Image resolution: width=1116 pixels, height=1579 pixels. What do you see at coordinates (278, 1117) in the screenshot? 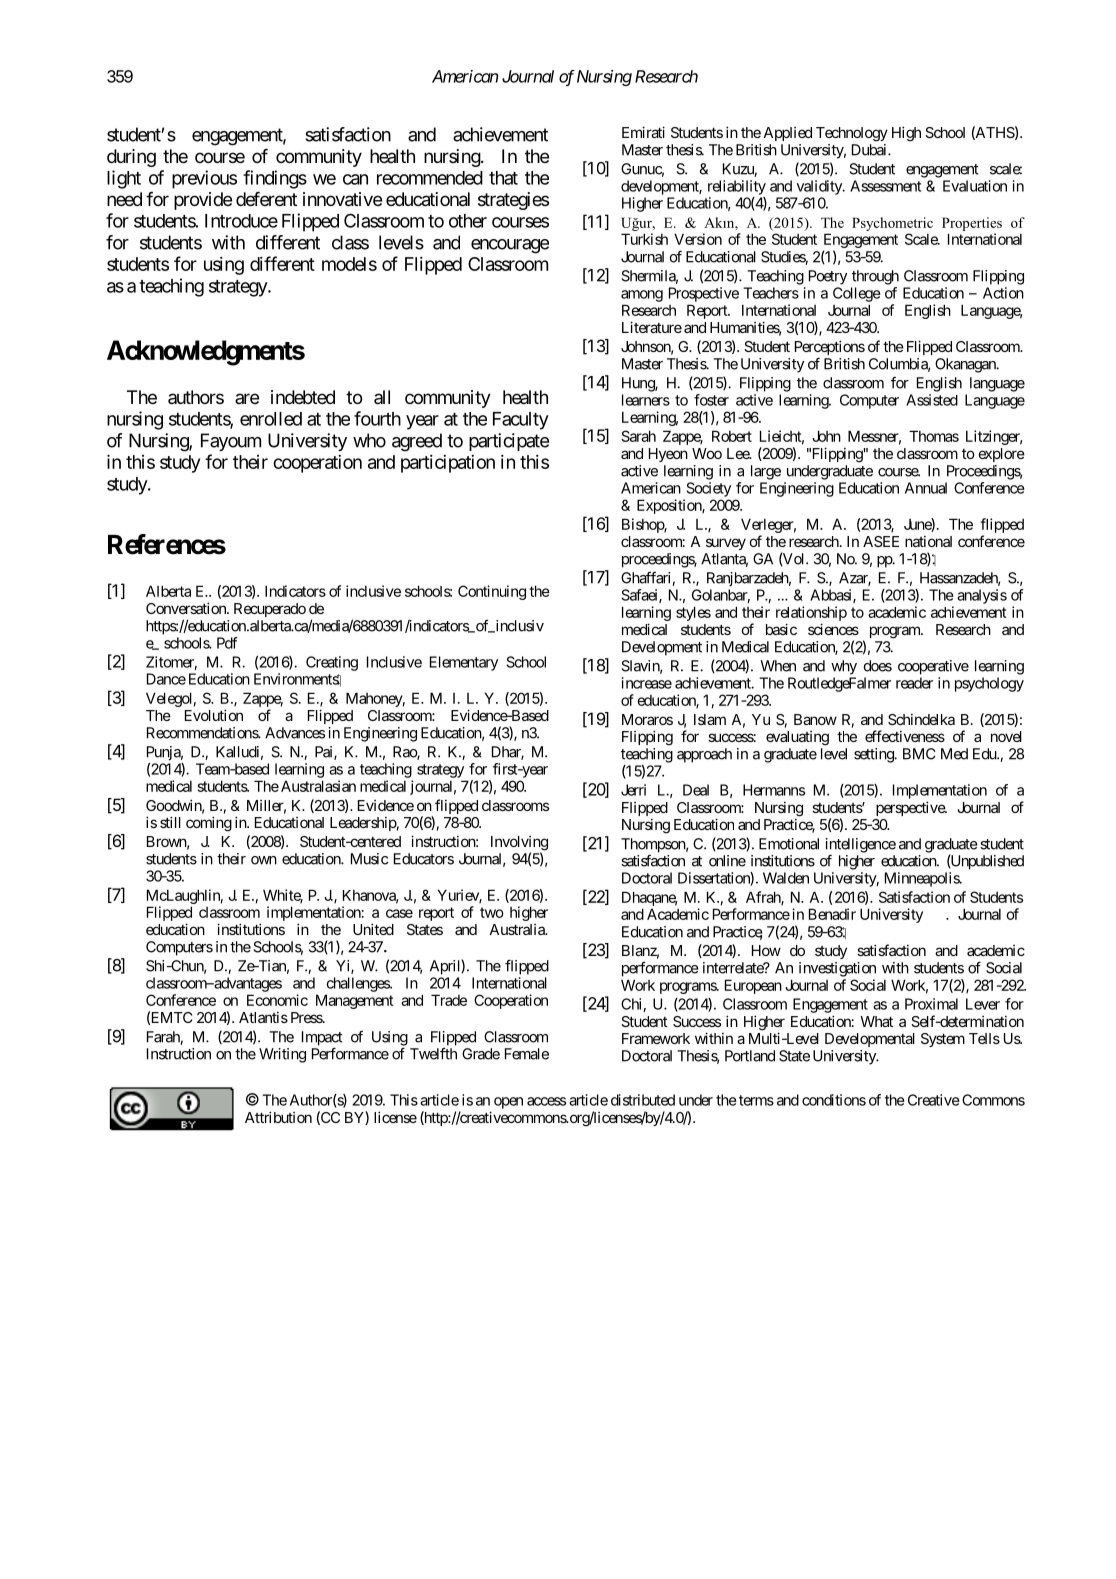
I see `Attribution` at bounding box center [278, 1117].
